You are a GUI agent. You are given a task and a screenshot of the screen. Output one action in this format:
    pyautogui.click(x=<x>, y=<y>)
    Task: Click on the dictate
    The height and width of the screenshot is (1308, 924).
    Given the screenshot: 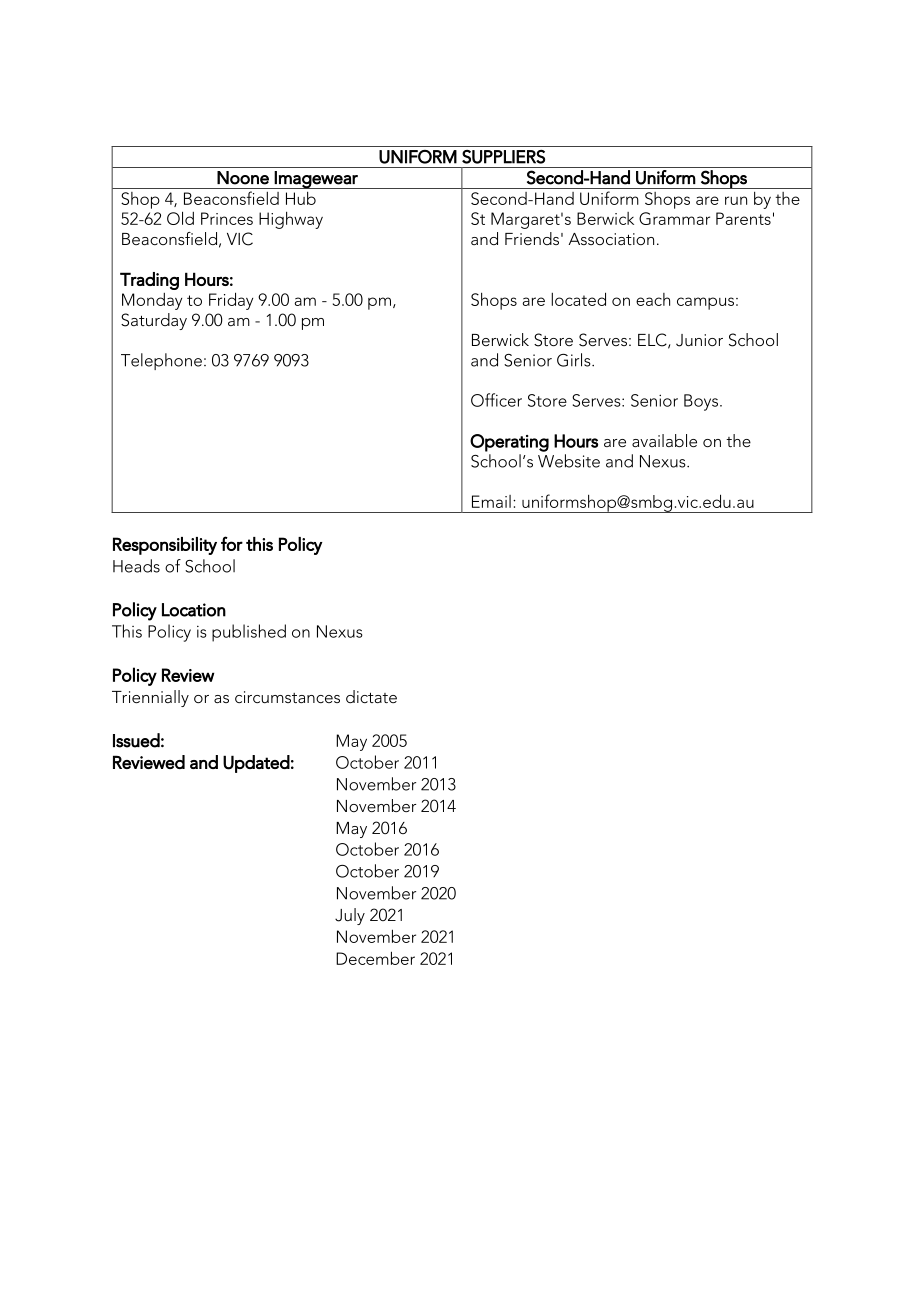 What is the action you would take?
    pyautogui.click(x=371, y=696)
